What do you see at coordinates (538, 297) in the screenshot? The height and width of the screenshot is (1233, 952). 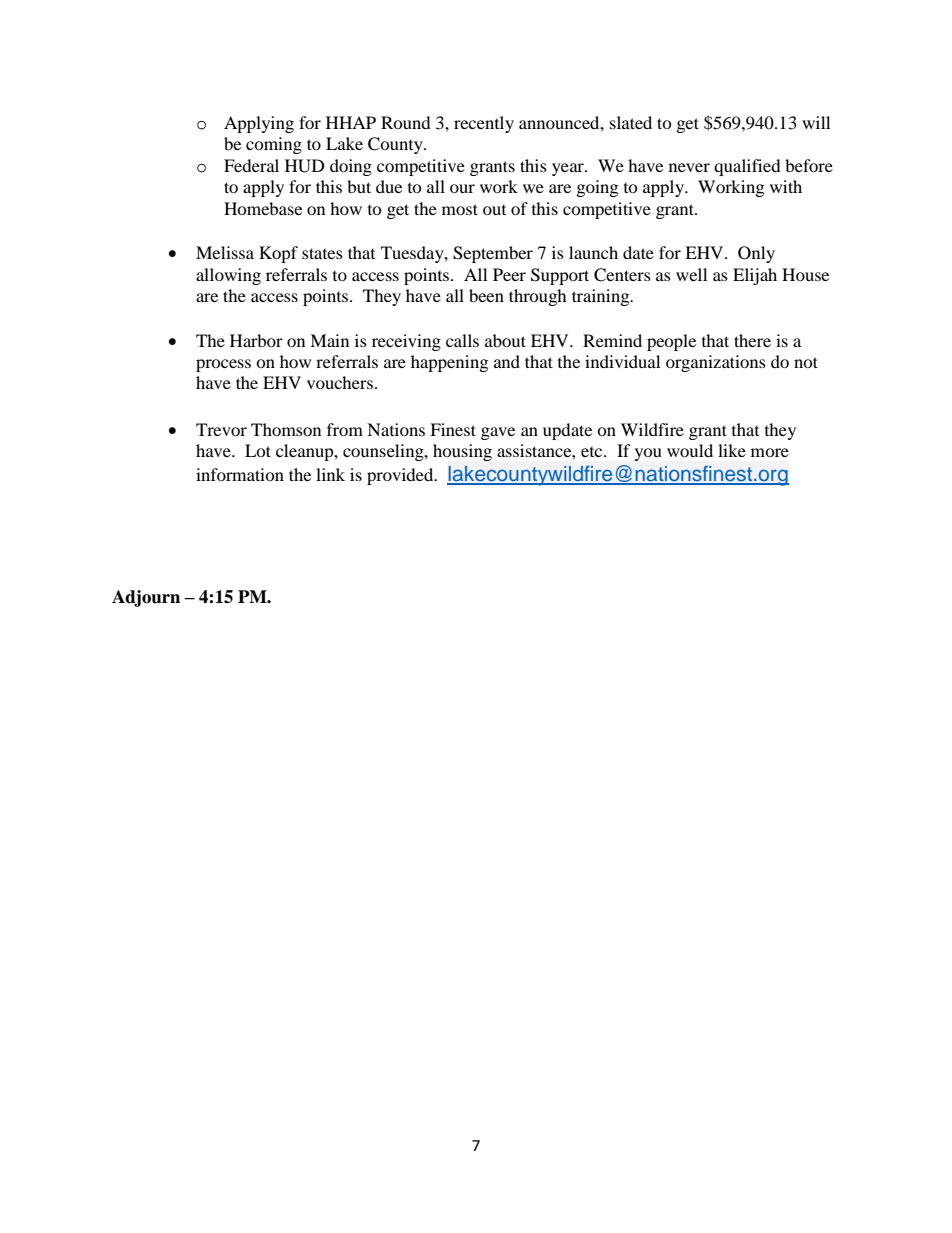 I see `through` at bounding box center [538, 297].
